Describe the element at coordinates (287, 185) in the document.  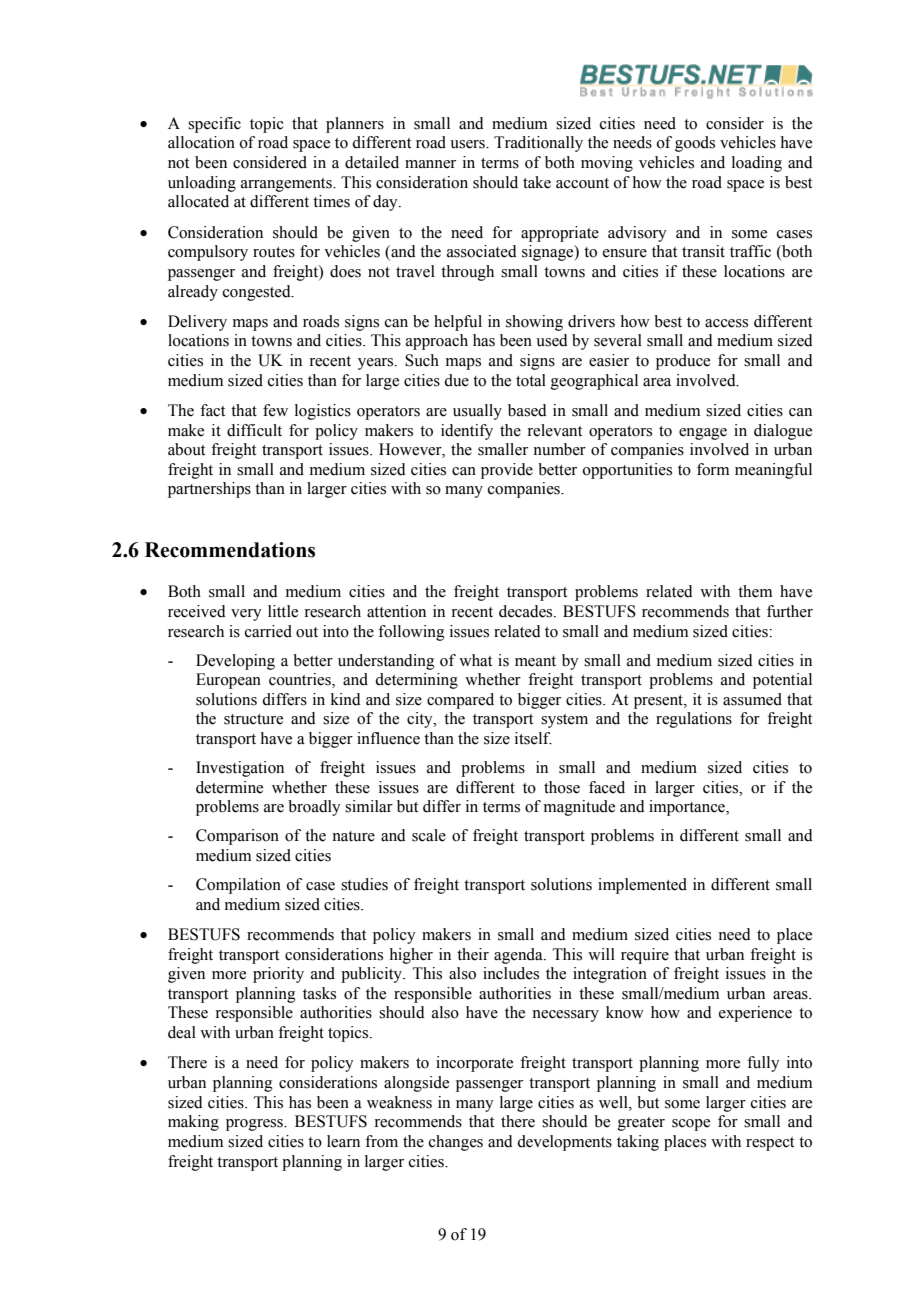
I see `arrangements` at that location.
